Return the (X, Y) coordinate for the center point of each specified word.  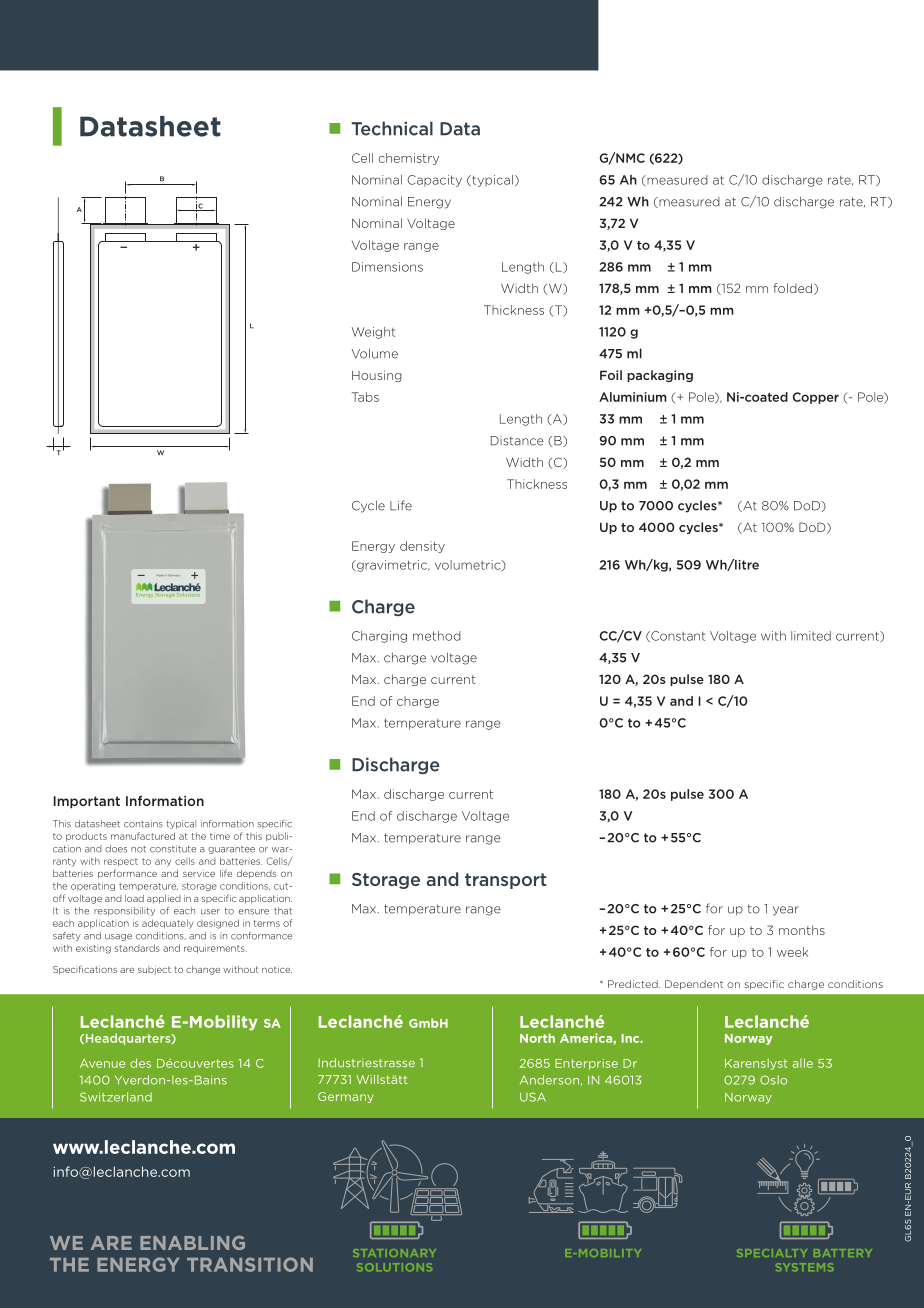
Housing (377, 376)
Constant (677, 636)
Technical (392, 128)
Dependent (694, 985)
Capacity (434, 181)
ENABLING (192, 1243)
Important (87, 802)
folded (794, 289)
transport (506, 881)
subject (154, 970)
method (437, 636)
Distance (517, 441)
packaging (660, 376)
